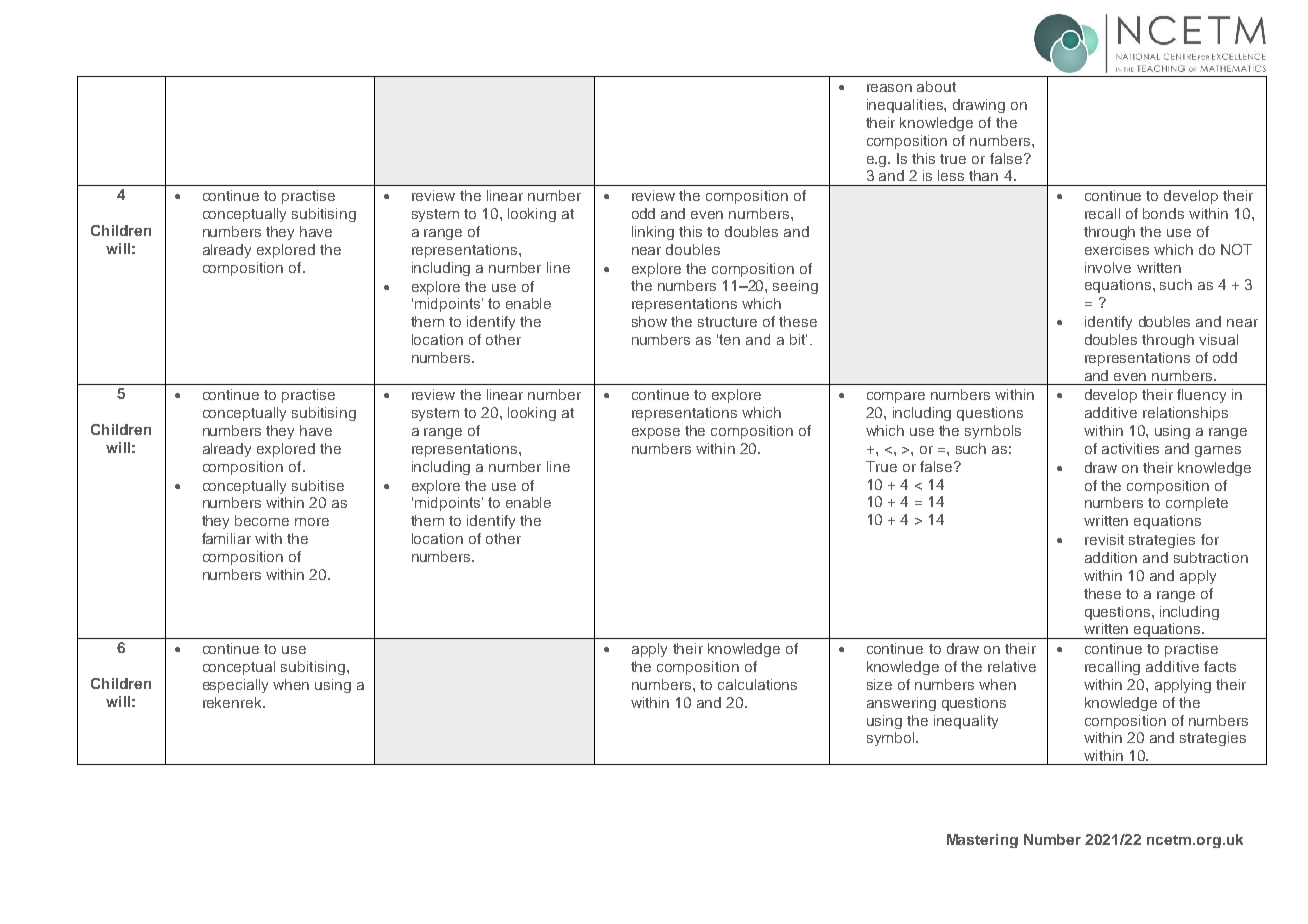 Image resolution: width=1308 pixels, height=924 pixels. Describe the element at coordinates (889, 88) in the page. I see `reason` at that location.
